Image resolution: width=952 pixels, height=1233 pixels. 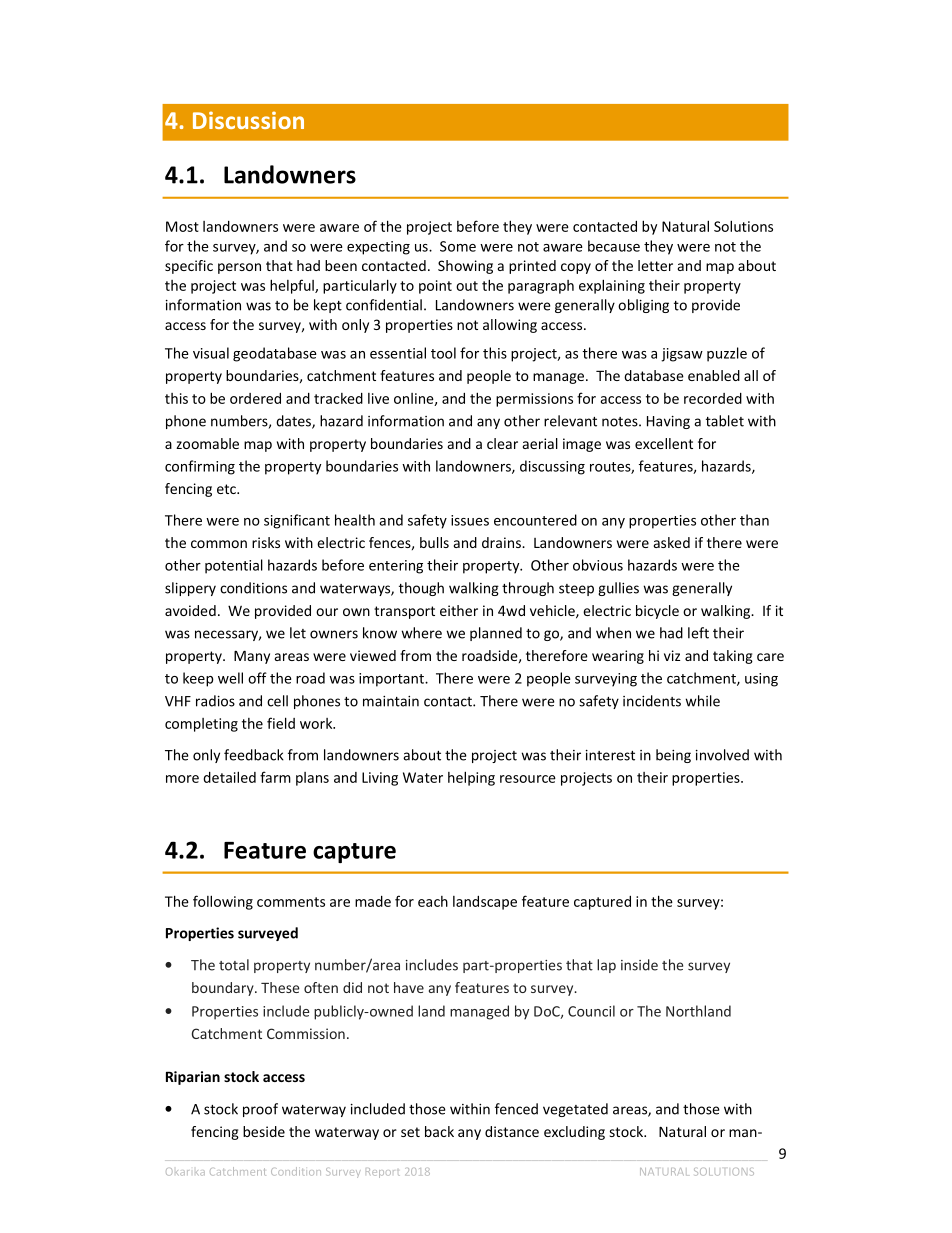 What do you see at coordinates (502, 443) in the screenshot?
I see `clear` at bounding box center [502, 443].
